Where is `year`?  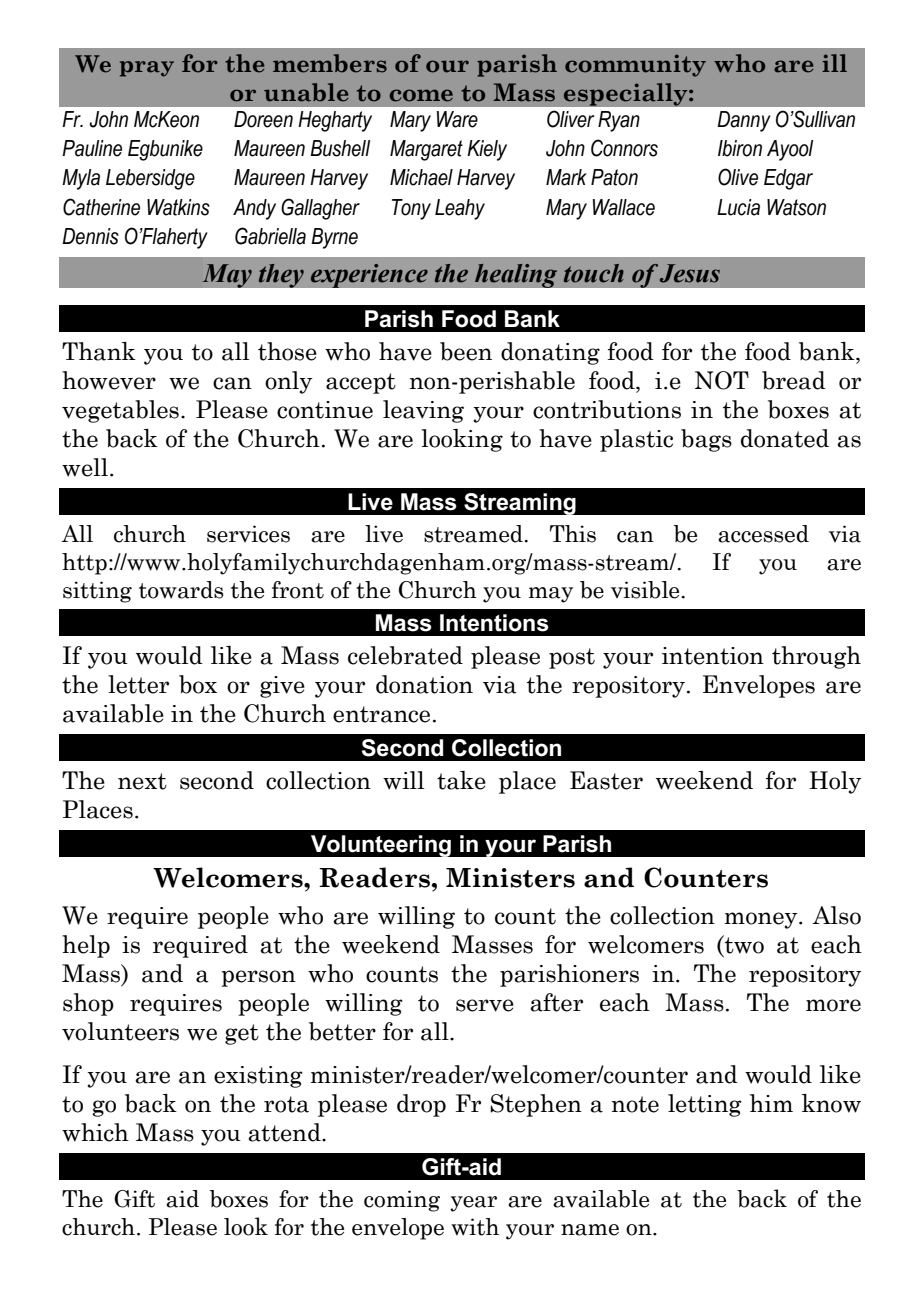
year is located at coordinates (473, 1204).
